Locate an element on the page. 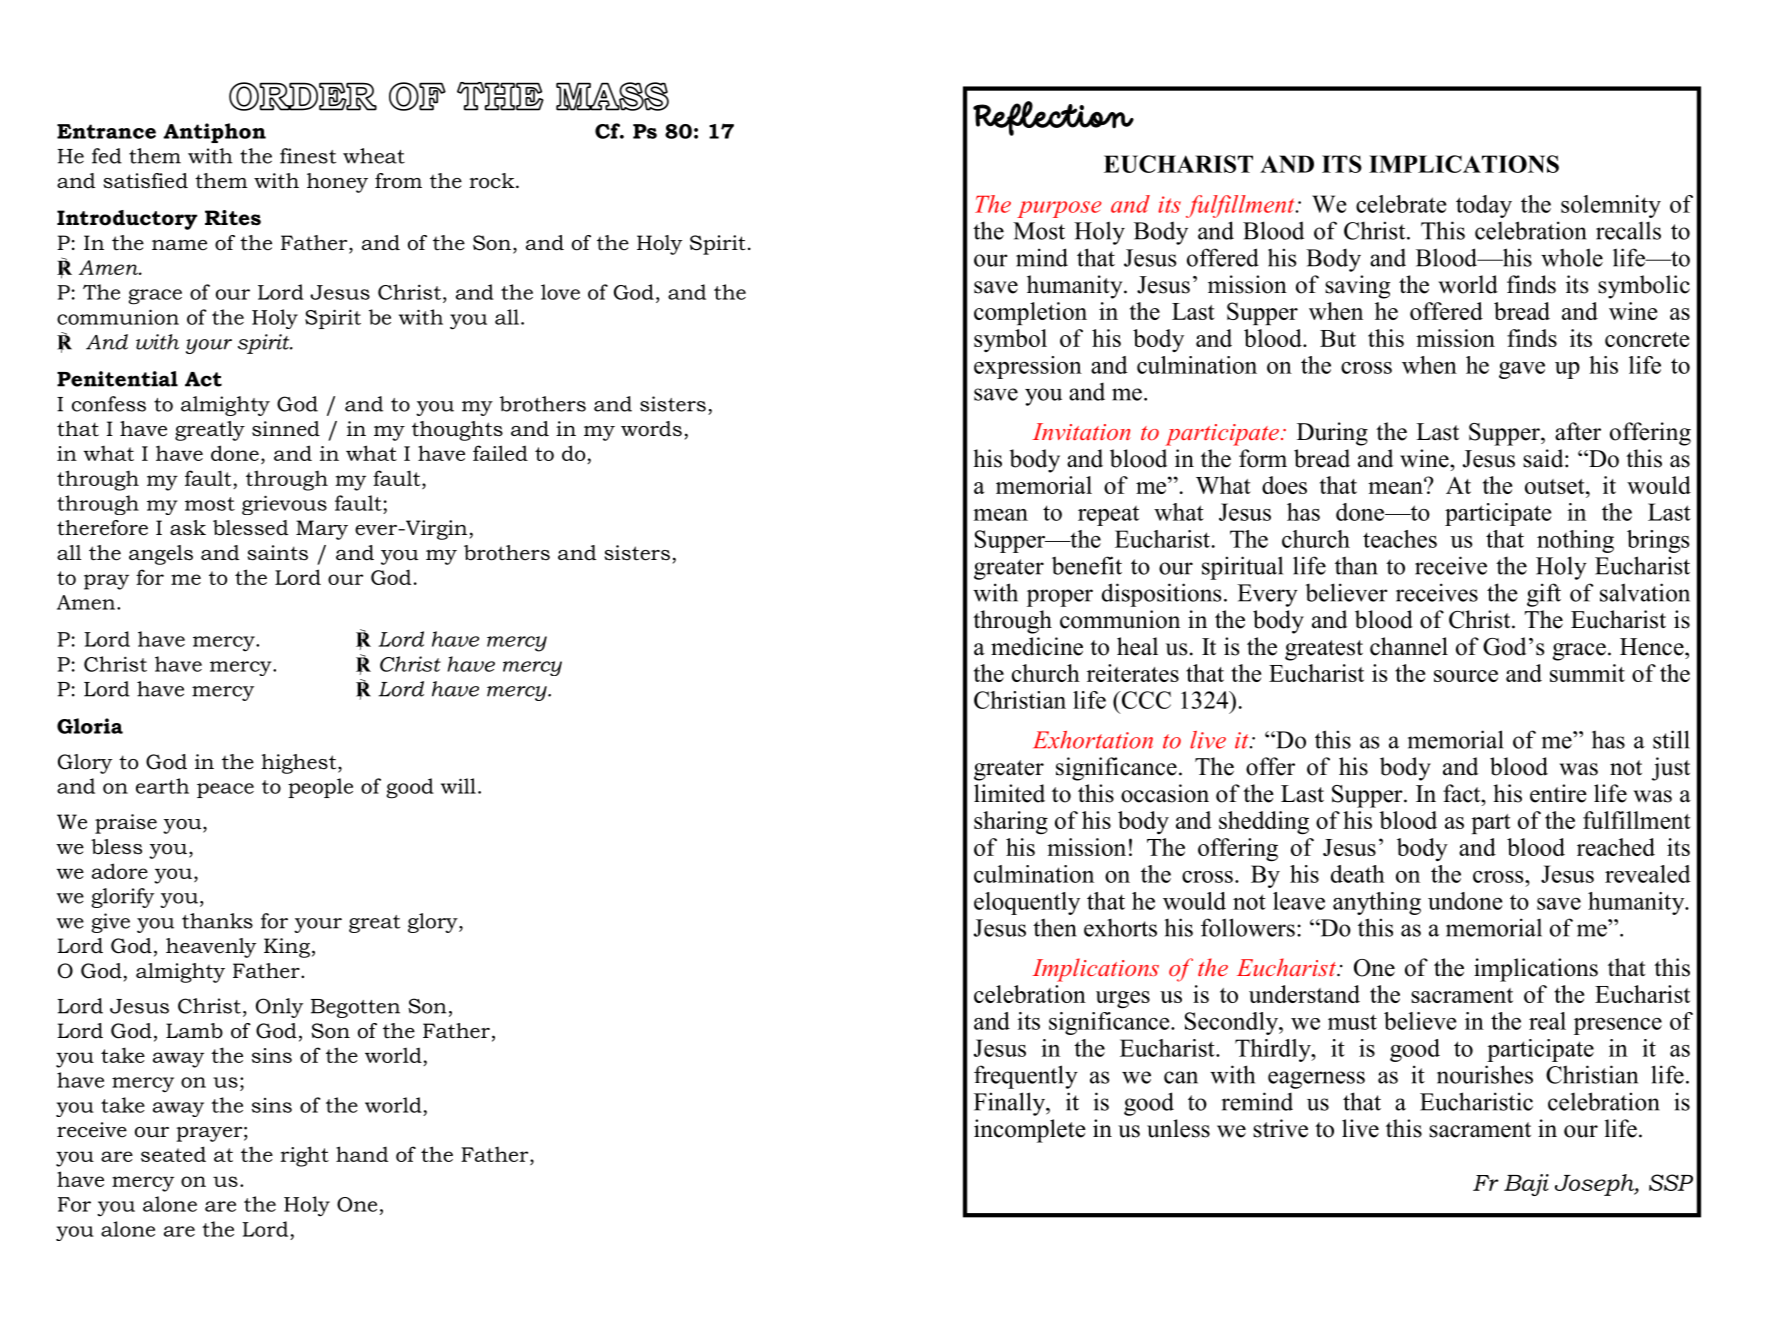 This image has width=1778, height=1335. eloquently is located at coordinates (1027, 903).
